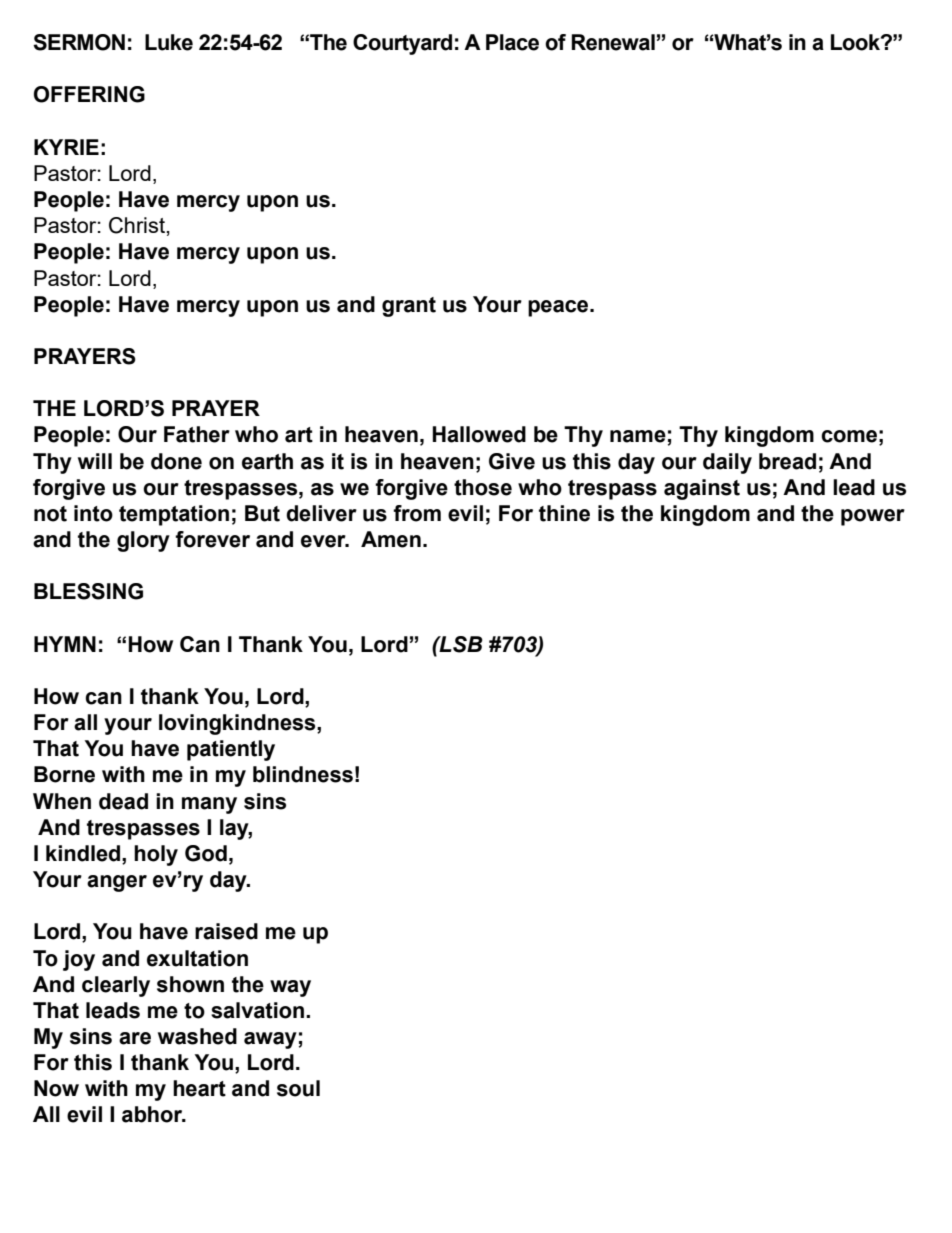  What do you see at coordinates (303, 774) in the screenshot?
I see `blindness` at bounding box center [303, 774].
